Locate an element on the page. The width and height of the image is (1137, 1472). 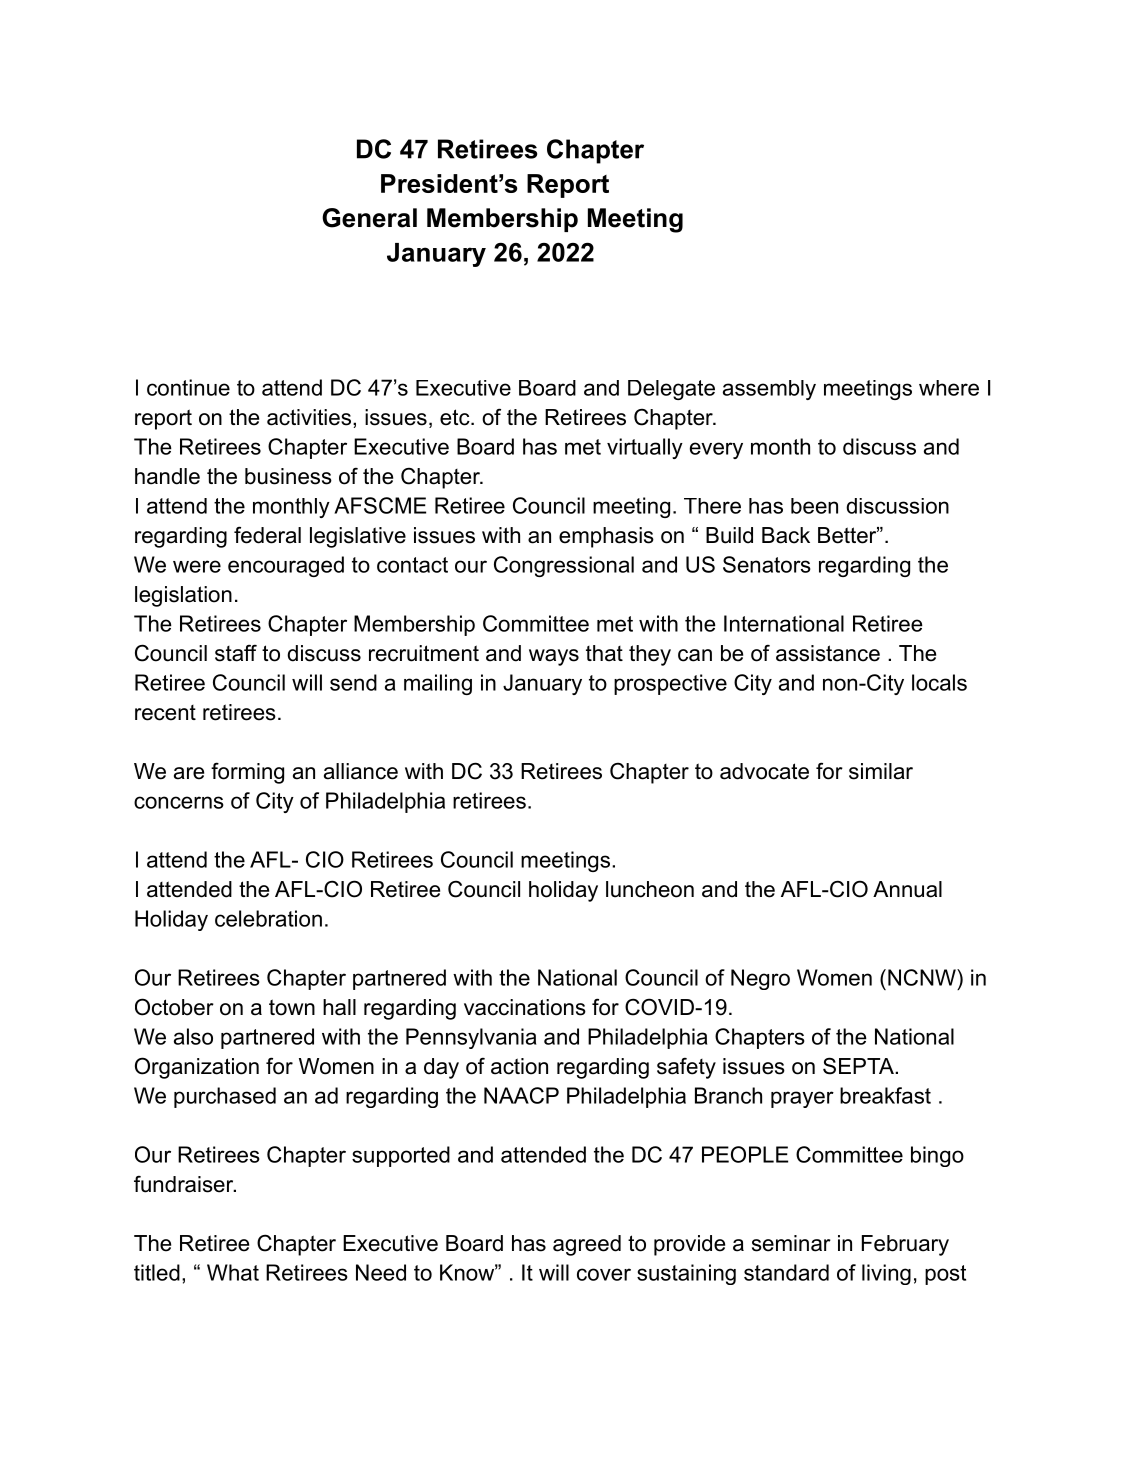
What is located at coordinates (233, 1272).
